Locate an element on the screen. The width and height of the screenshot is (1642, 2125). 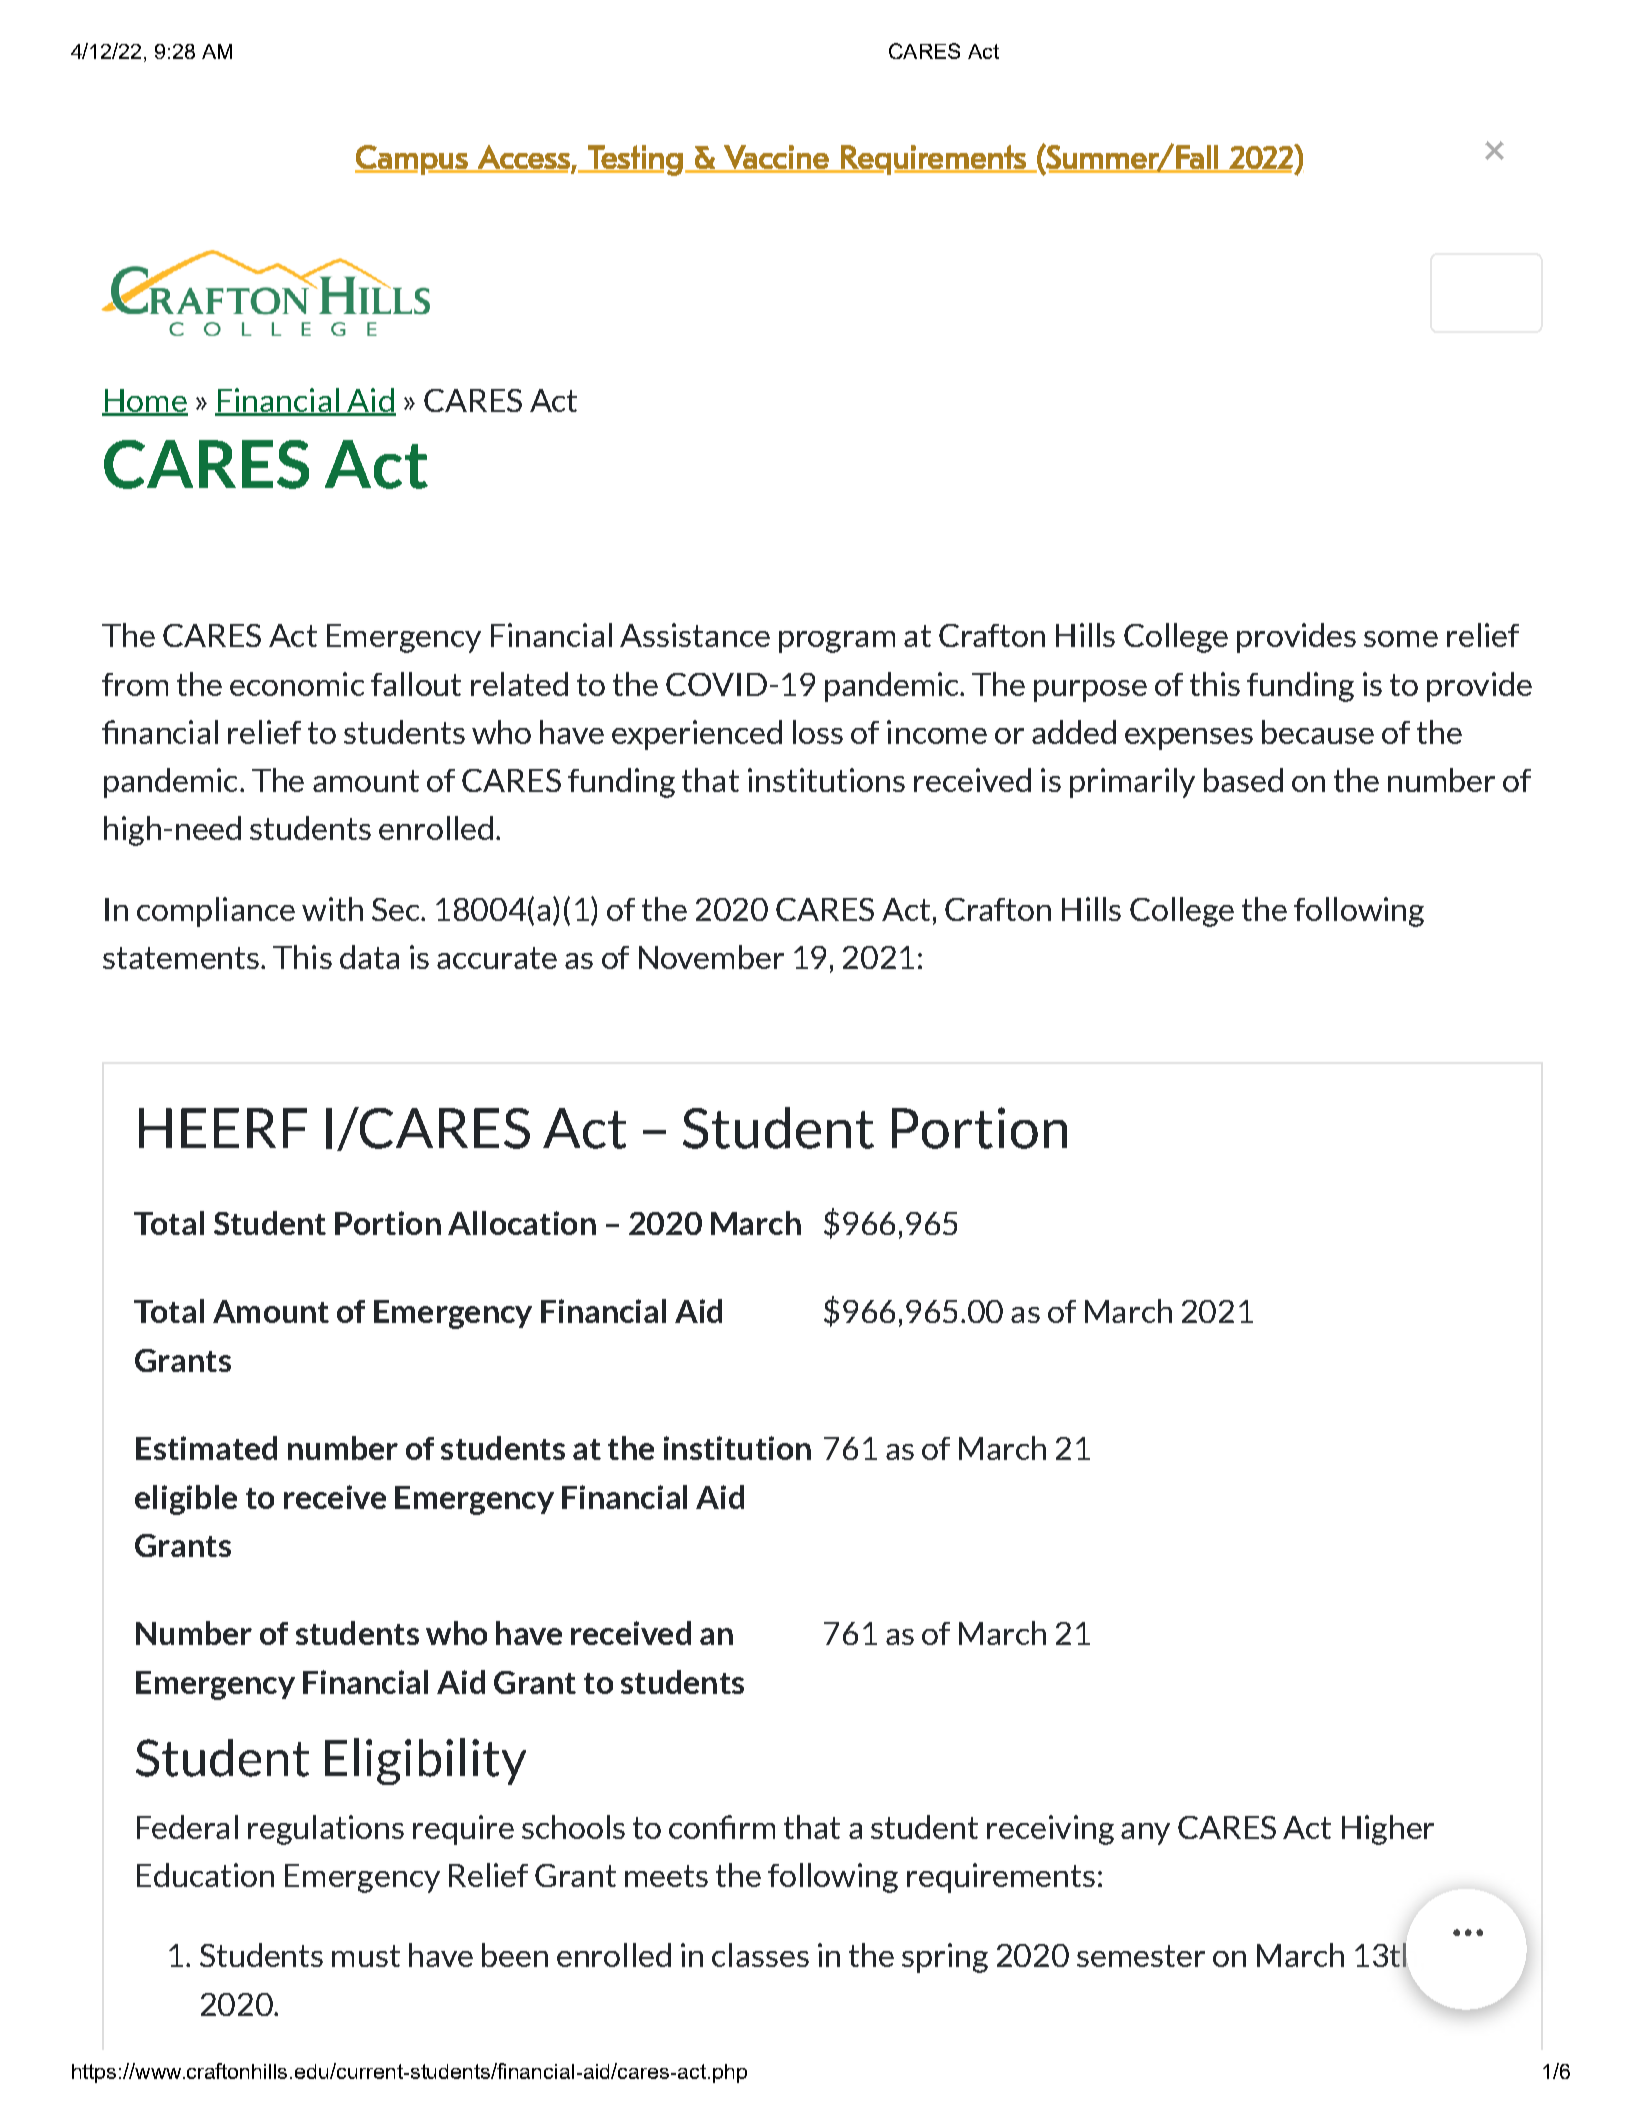
accurate is located at coordinates (497, 958).
